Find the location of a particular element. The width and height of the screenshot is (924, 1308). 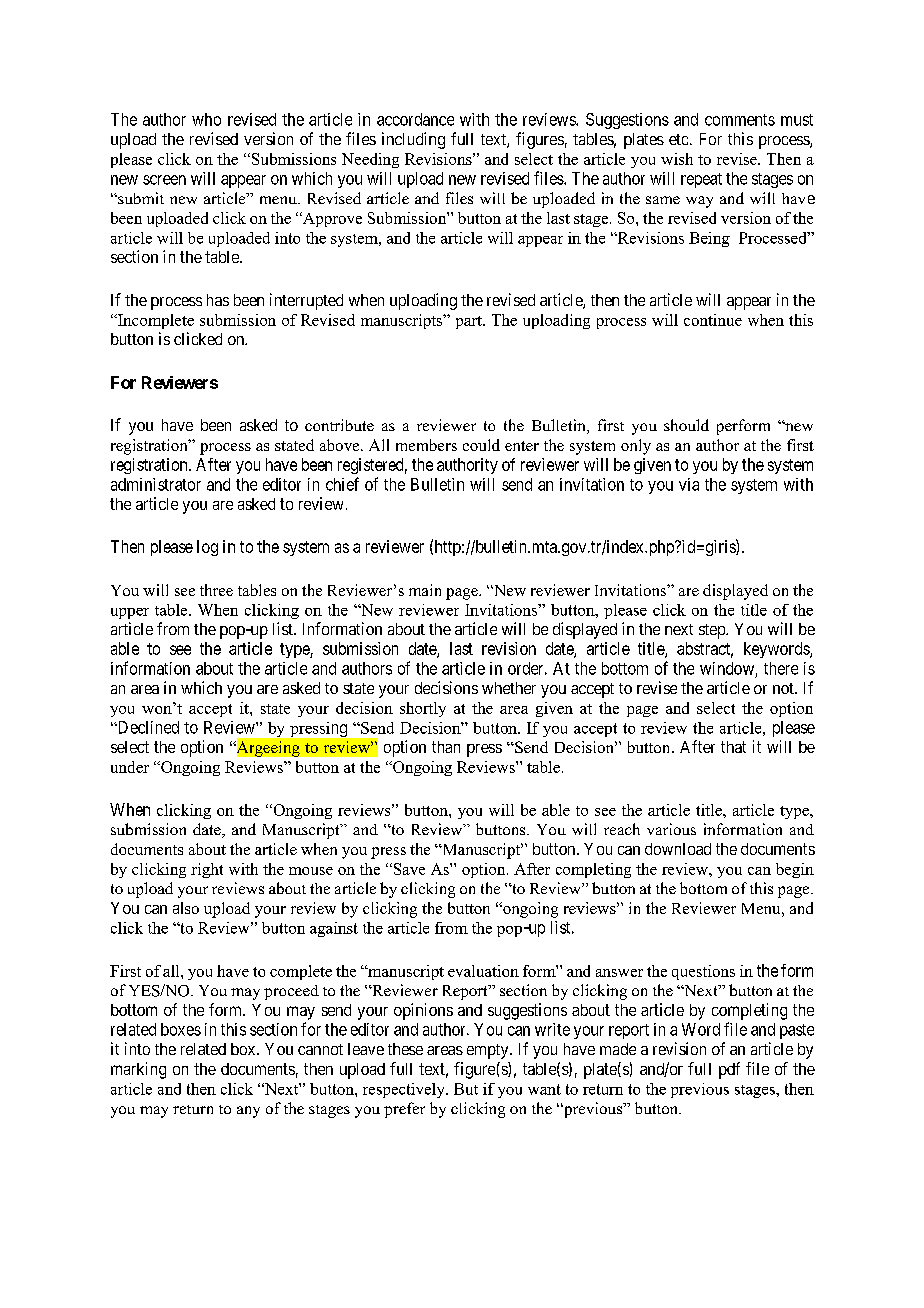

including is located at coordinates (413, 140).
